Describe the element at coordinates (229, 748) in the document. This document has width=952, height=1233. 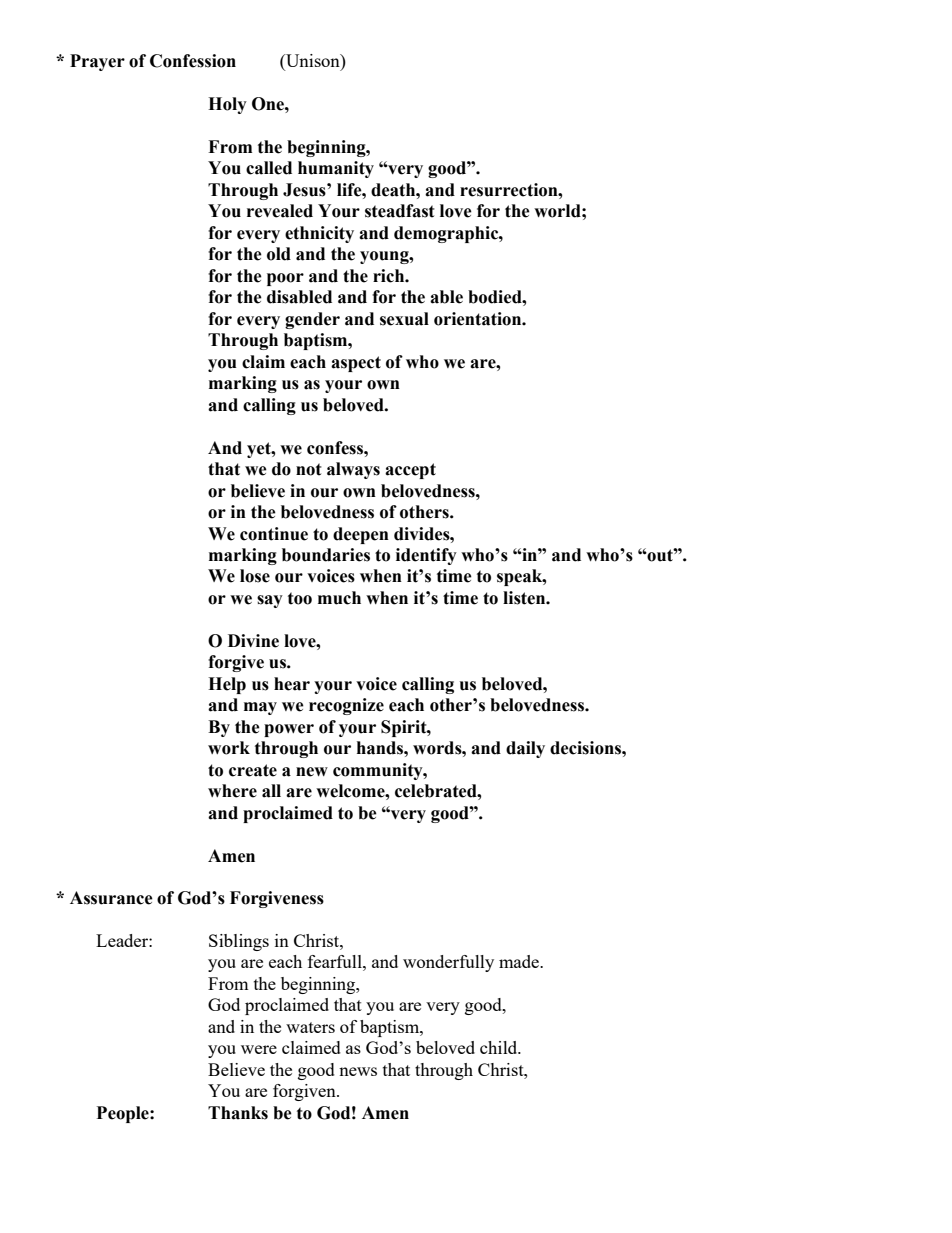
I see `work` at that location.
